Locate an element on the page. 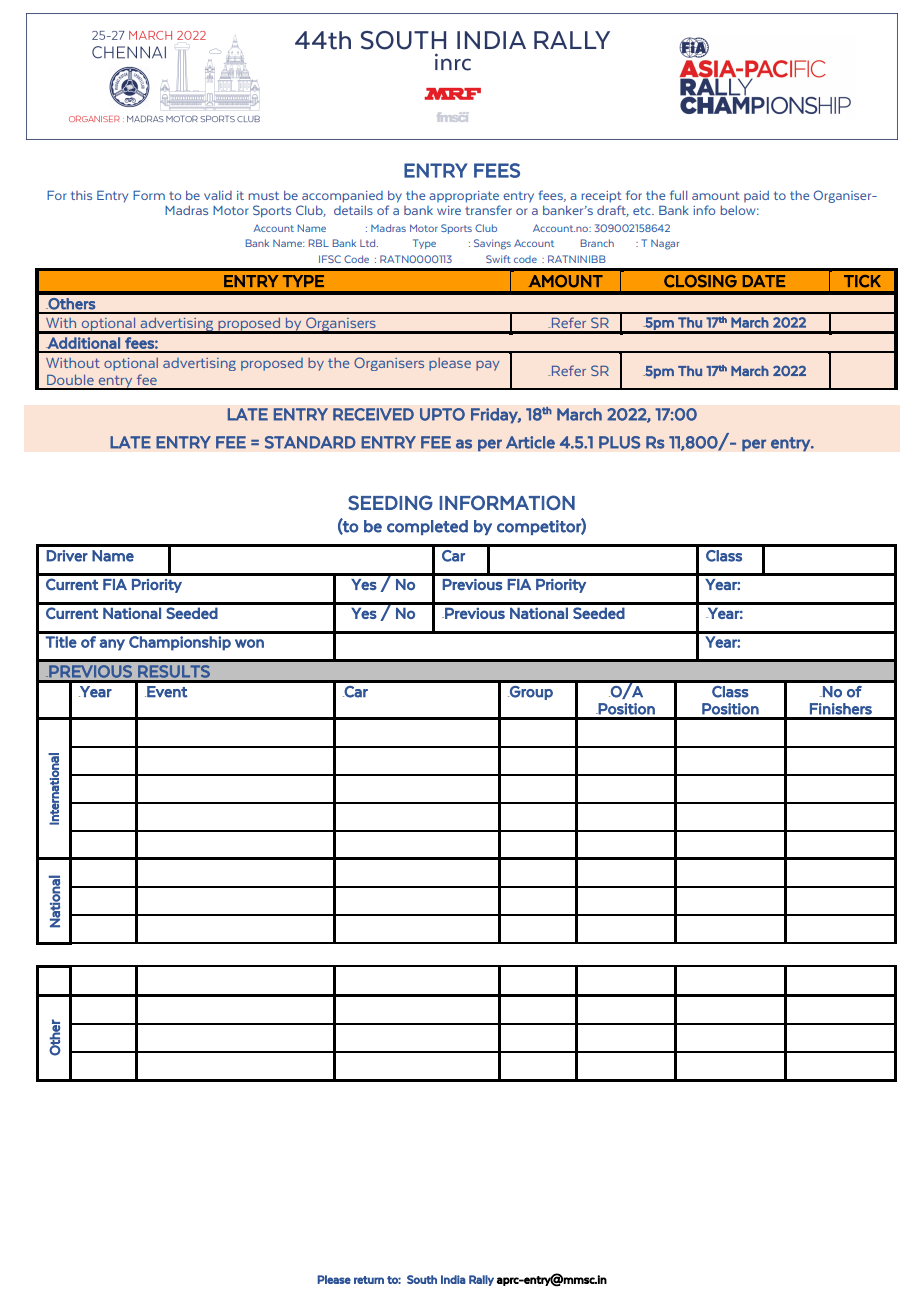  South is located at coordinates (422, 1279).
